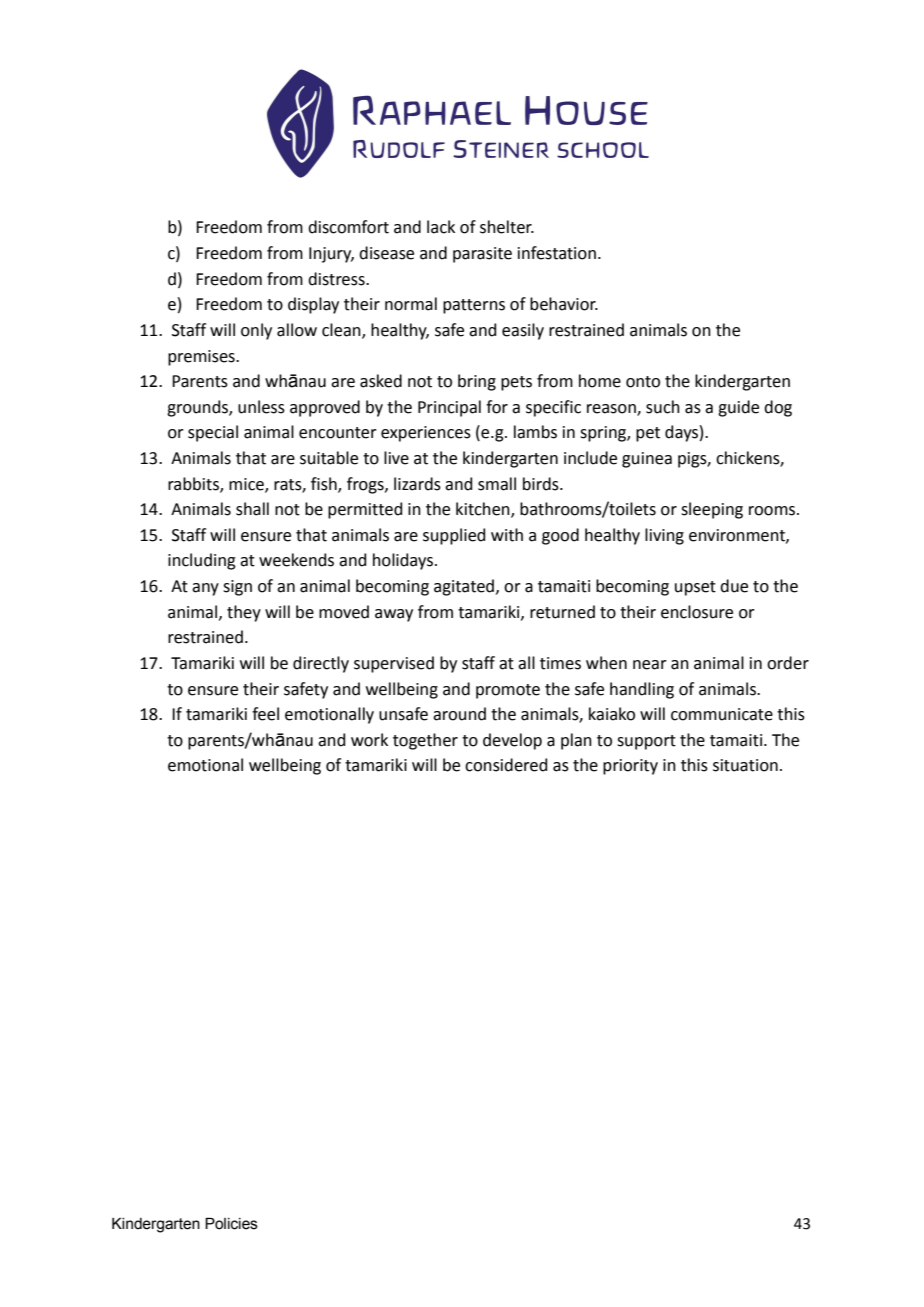 This image has width=924, height=1307. Describe the element at coordinates (557, 253) in the image. I see `infestation` at that location.
